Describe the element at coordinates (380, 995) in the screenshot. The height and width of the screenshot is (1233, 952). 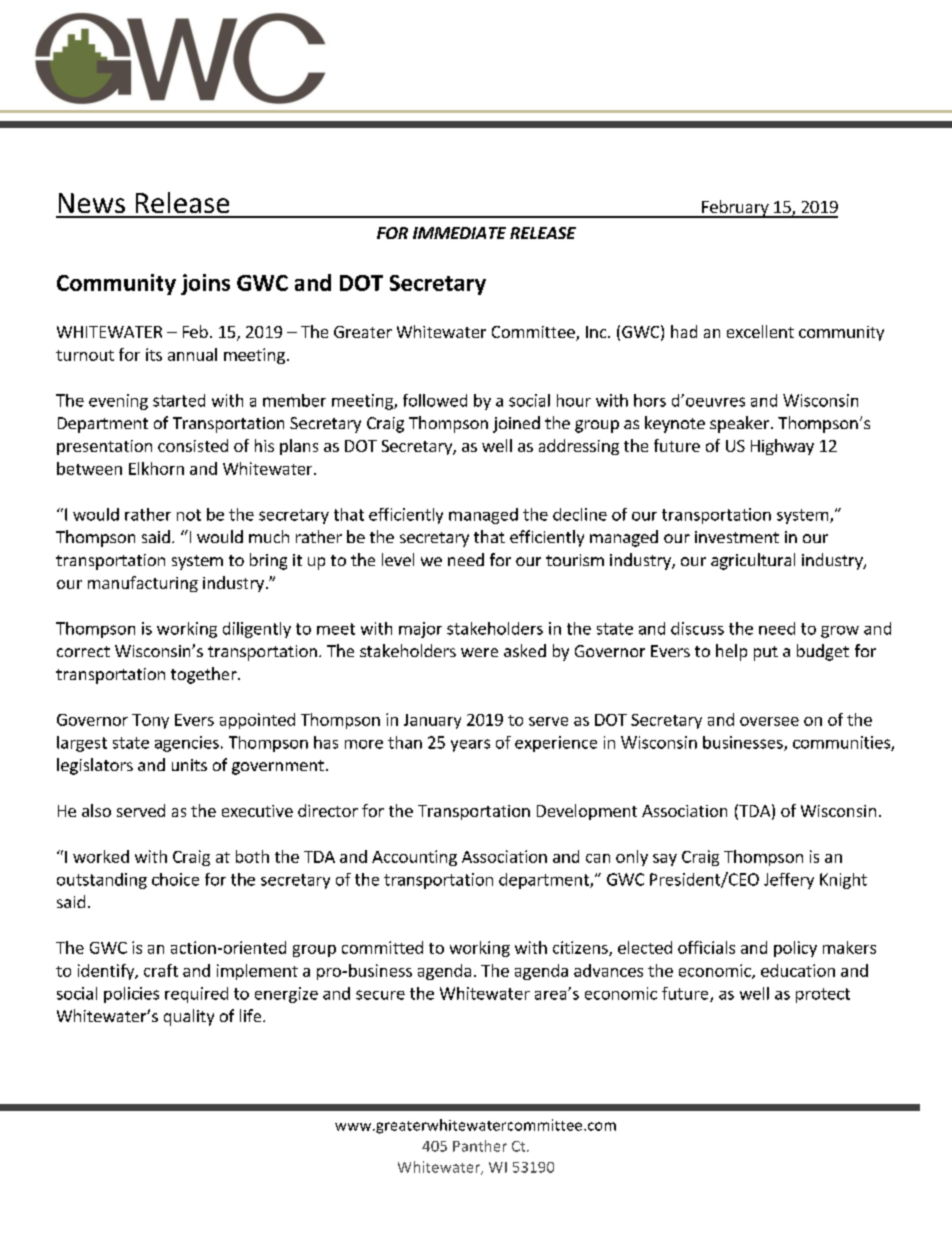
I see `secure` at that location.
